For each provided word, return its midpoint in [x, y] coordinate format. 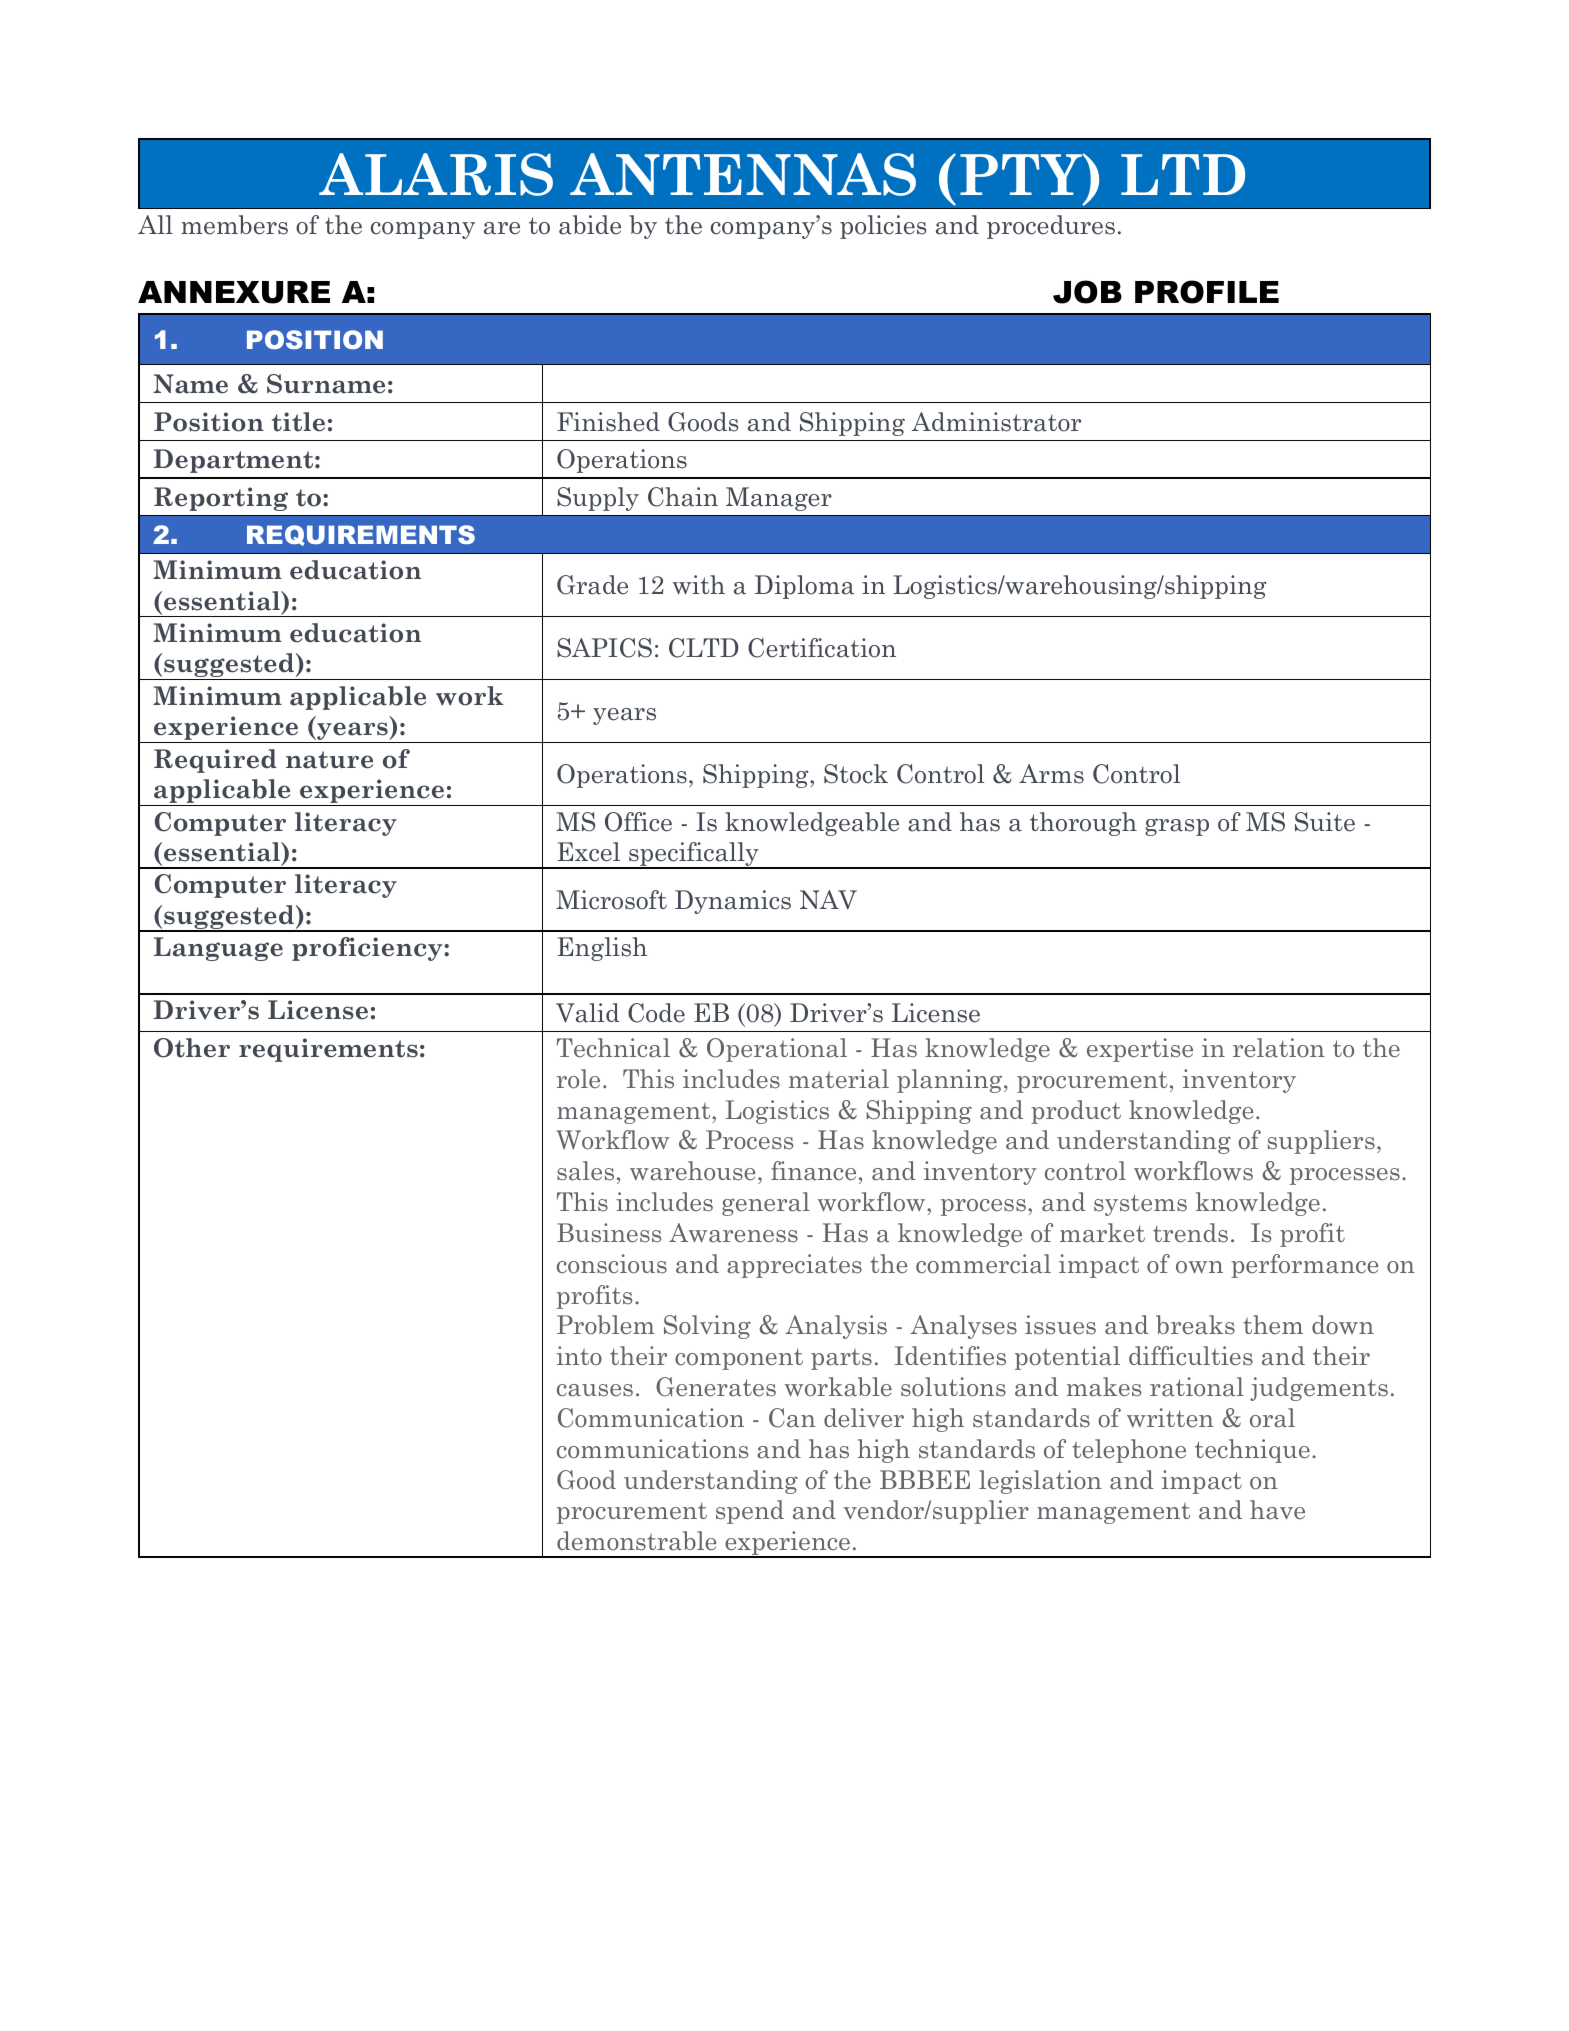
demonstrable [637, 1541]
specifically [694, 855]
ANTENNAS [743, 174]
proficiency [368, 949]
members [234, 225]
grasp [1177, 827]
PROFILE [1207, 292]
